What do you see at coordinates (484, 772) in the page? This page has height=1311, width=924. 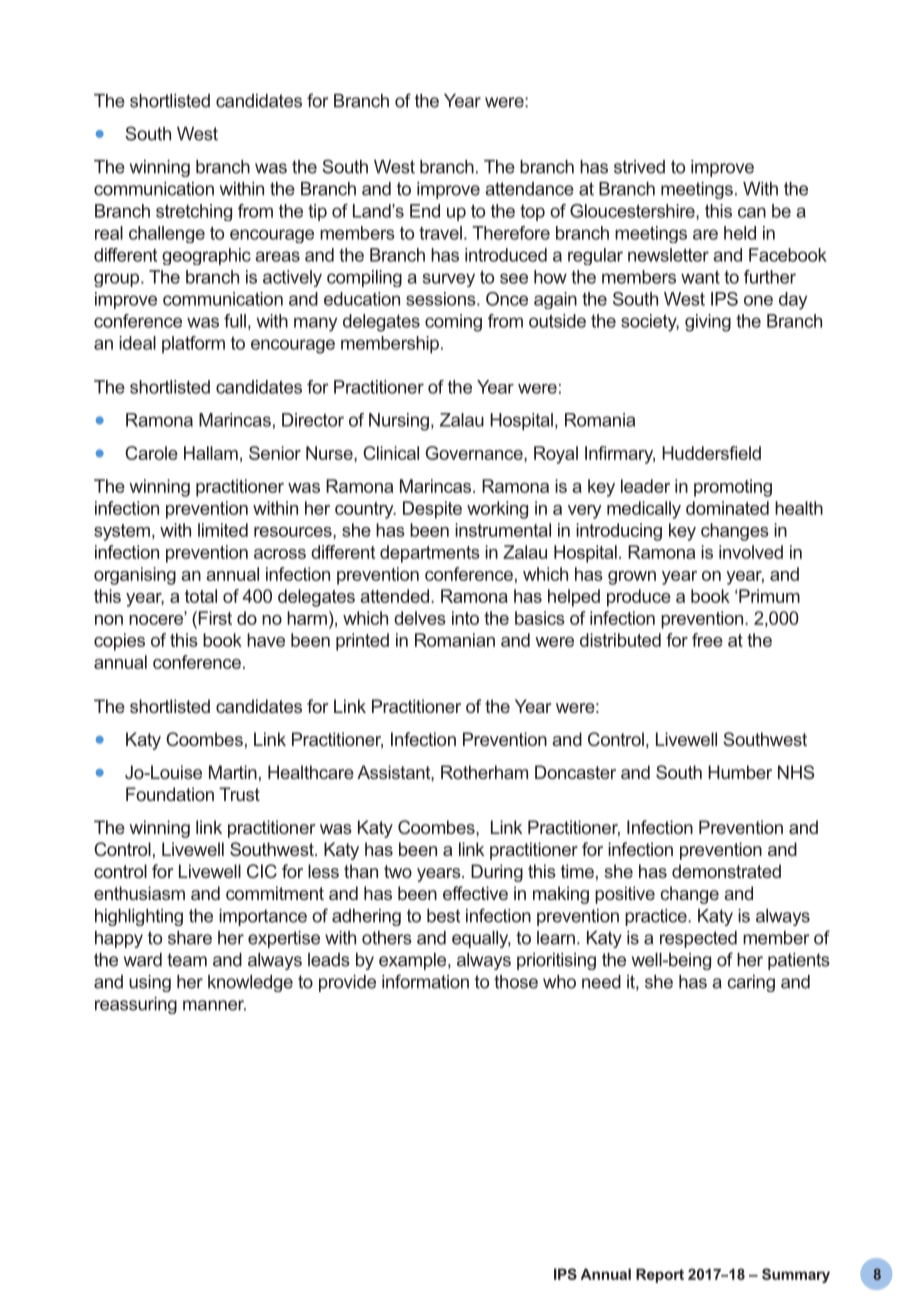 I see `Rotherham` at bounding box center [484, 772].
